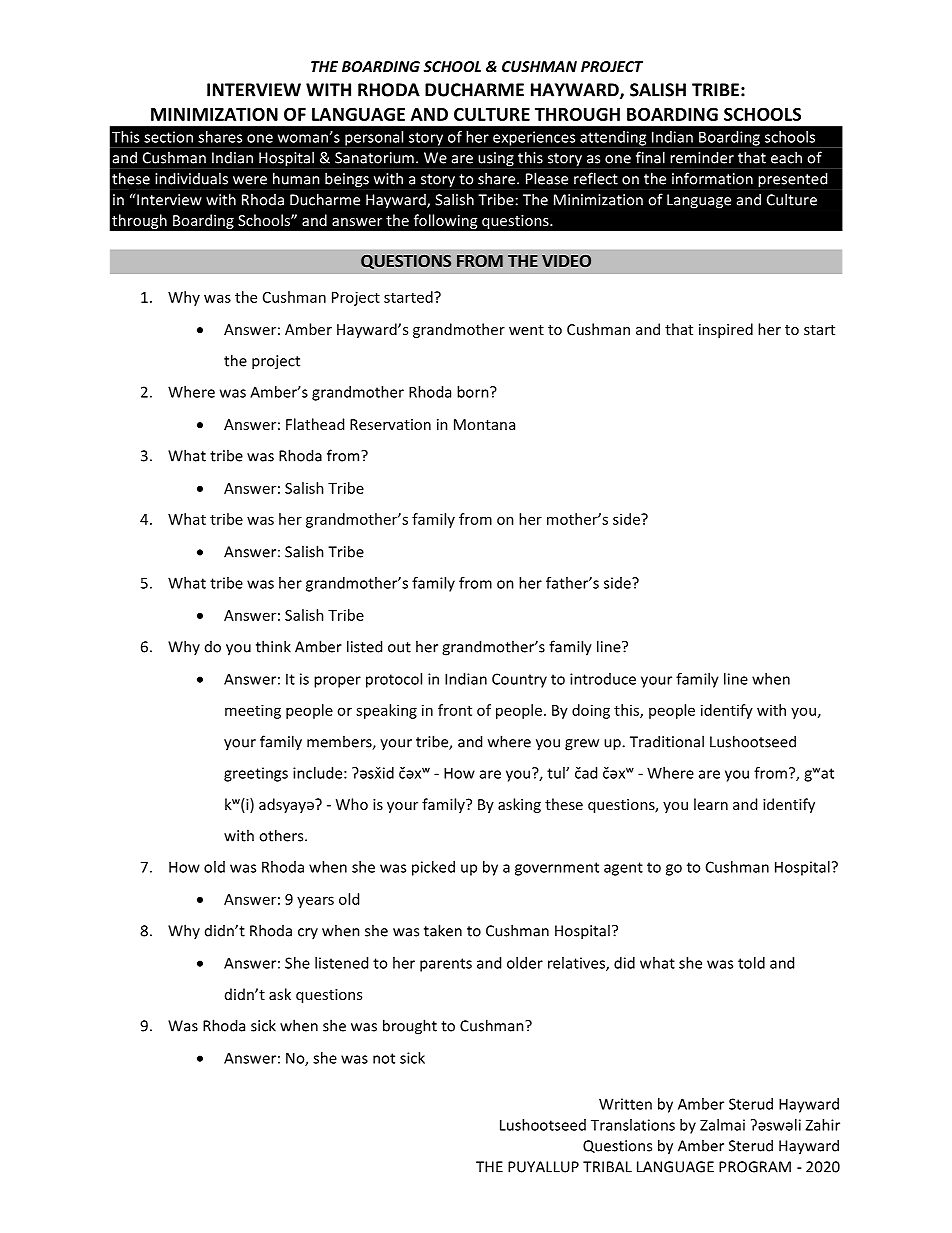  I want to click on not, so click(384, 1058).
